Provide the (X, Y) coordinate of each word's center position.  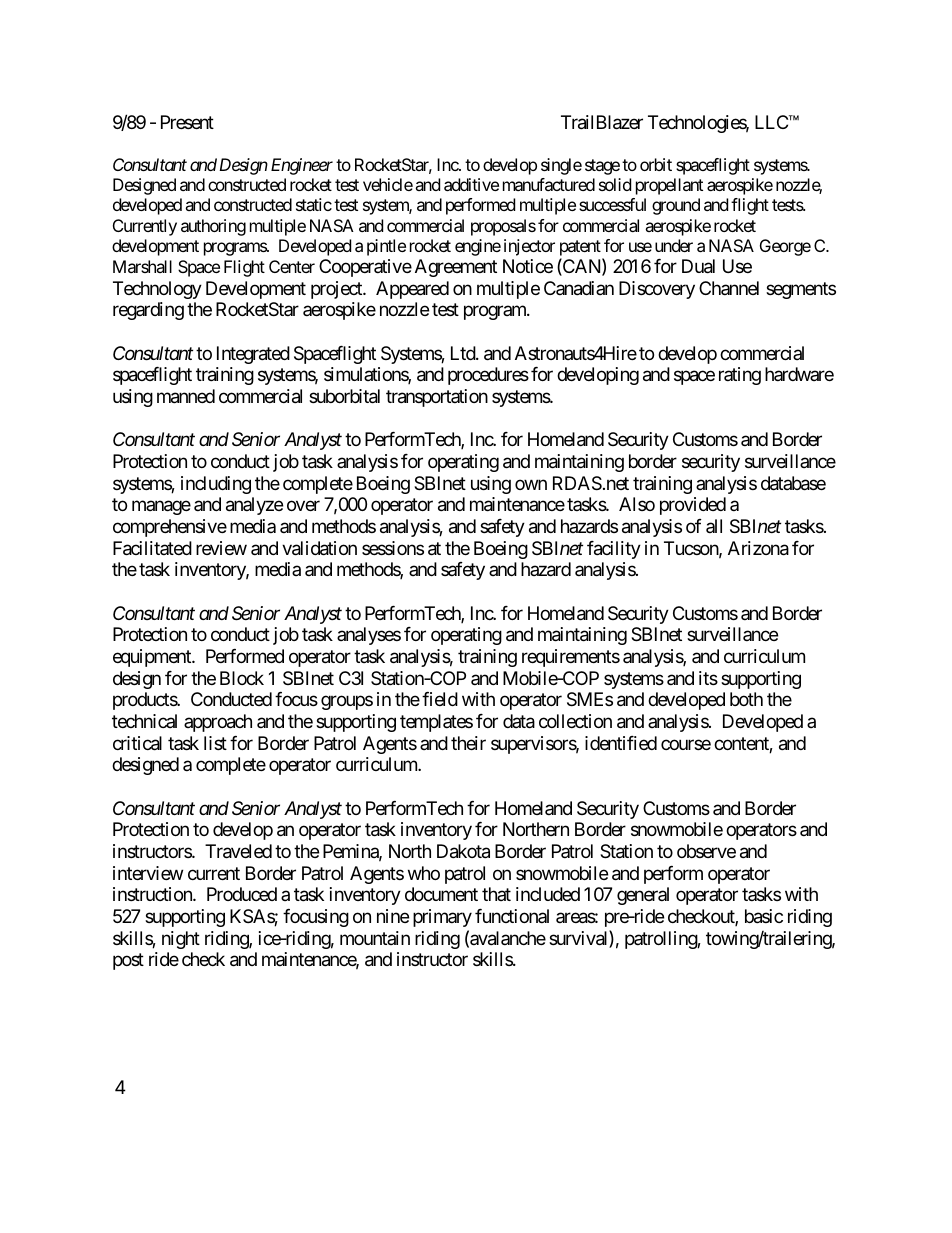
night (181, 940)
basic (764, 916)
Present (187, 122)
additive (471, 184)
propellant (669, 186)
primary (442, 918)
